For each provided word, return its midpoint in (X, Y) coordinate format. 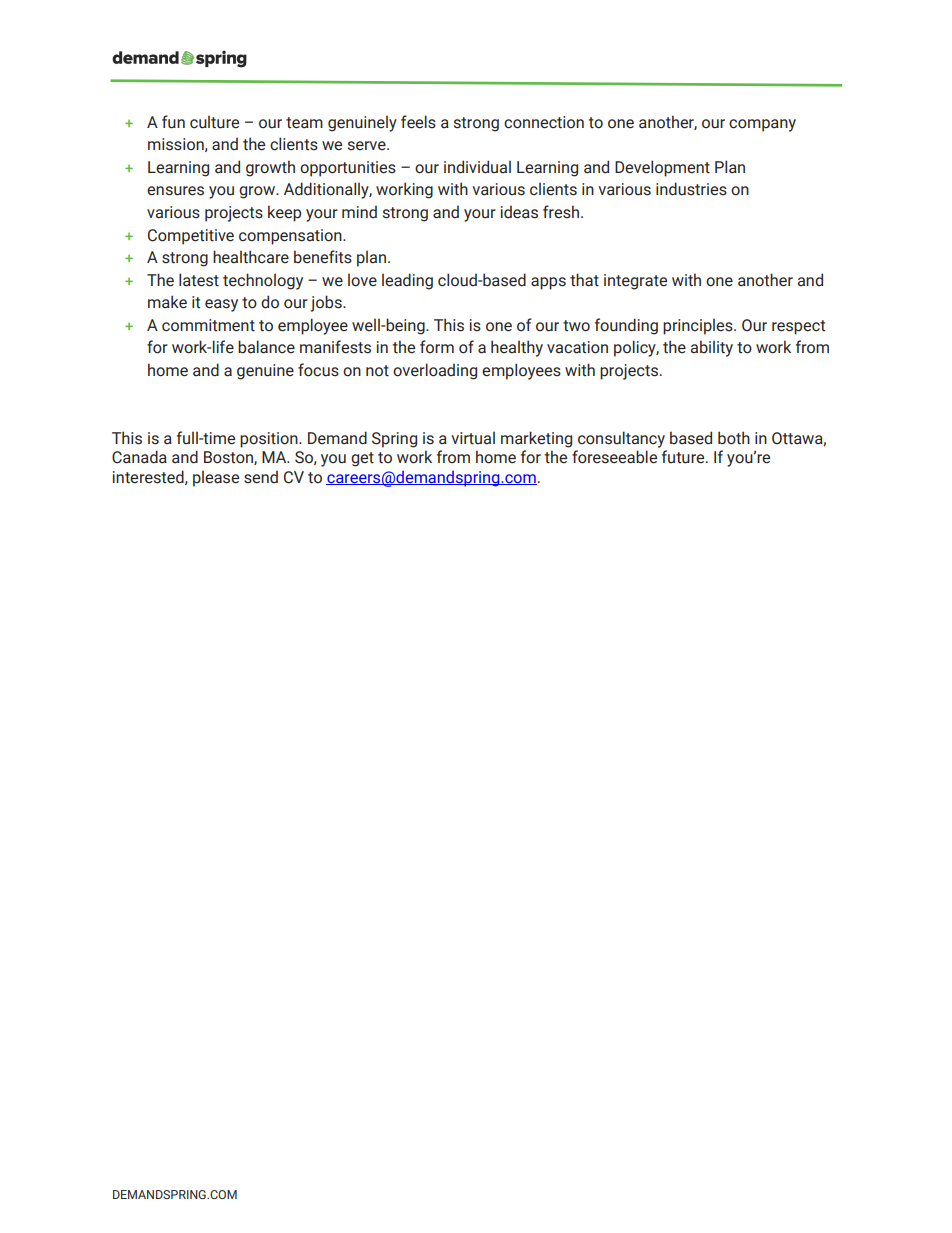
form (437, 347)
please (216, 478)
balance (266, 347)
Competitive (191, 237)
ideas (519, 212)
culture (214, 122)
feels (418, 122)
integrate (635, 282)
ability (712, 348)
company (762, 125)
